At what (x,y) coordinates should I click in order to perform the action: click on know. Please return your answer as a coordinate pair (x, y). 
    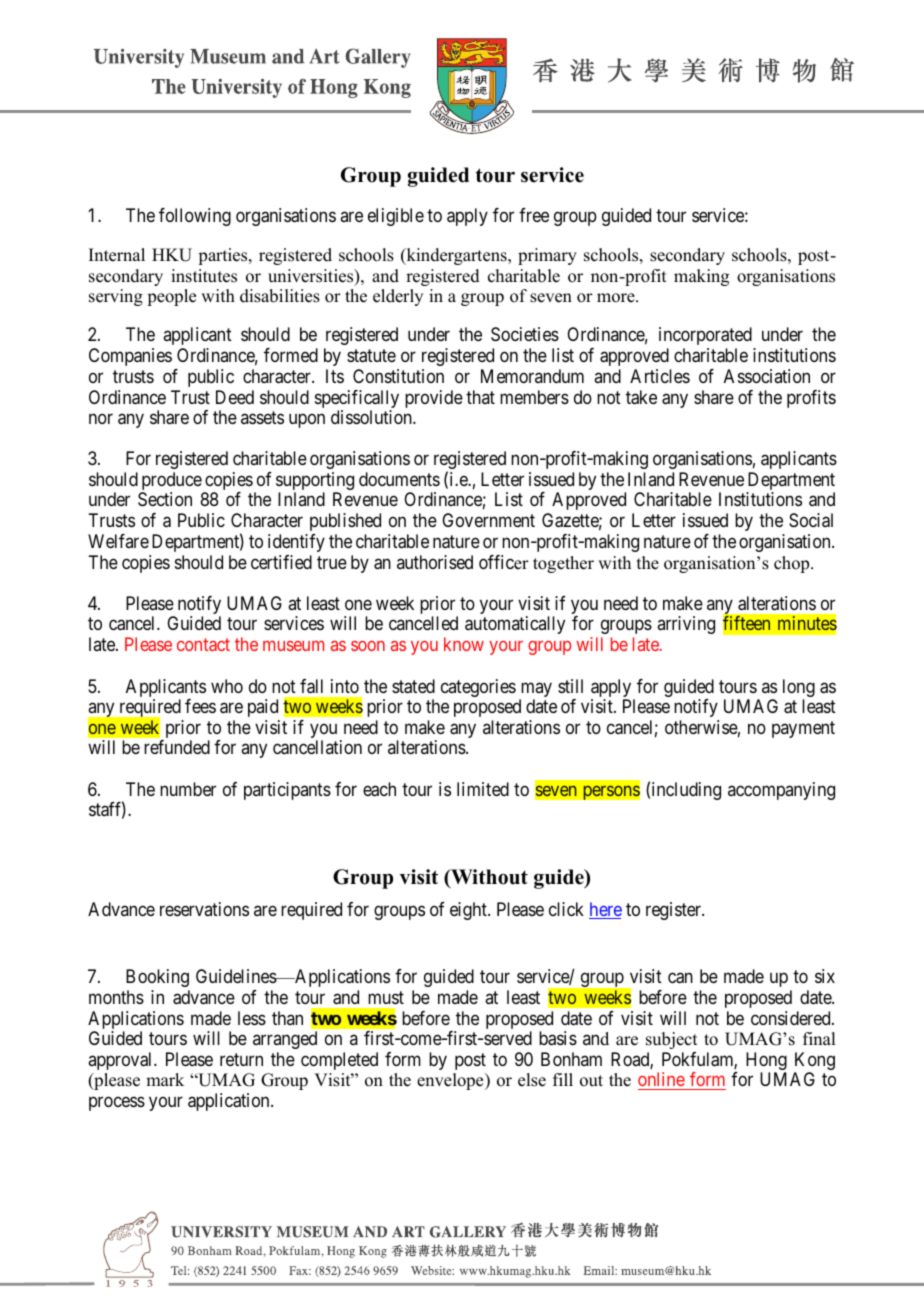
    Looking at the image, I should click on (464, 644).
